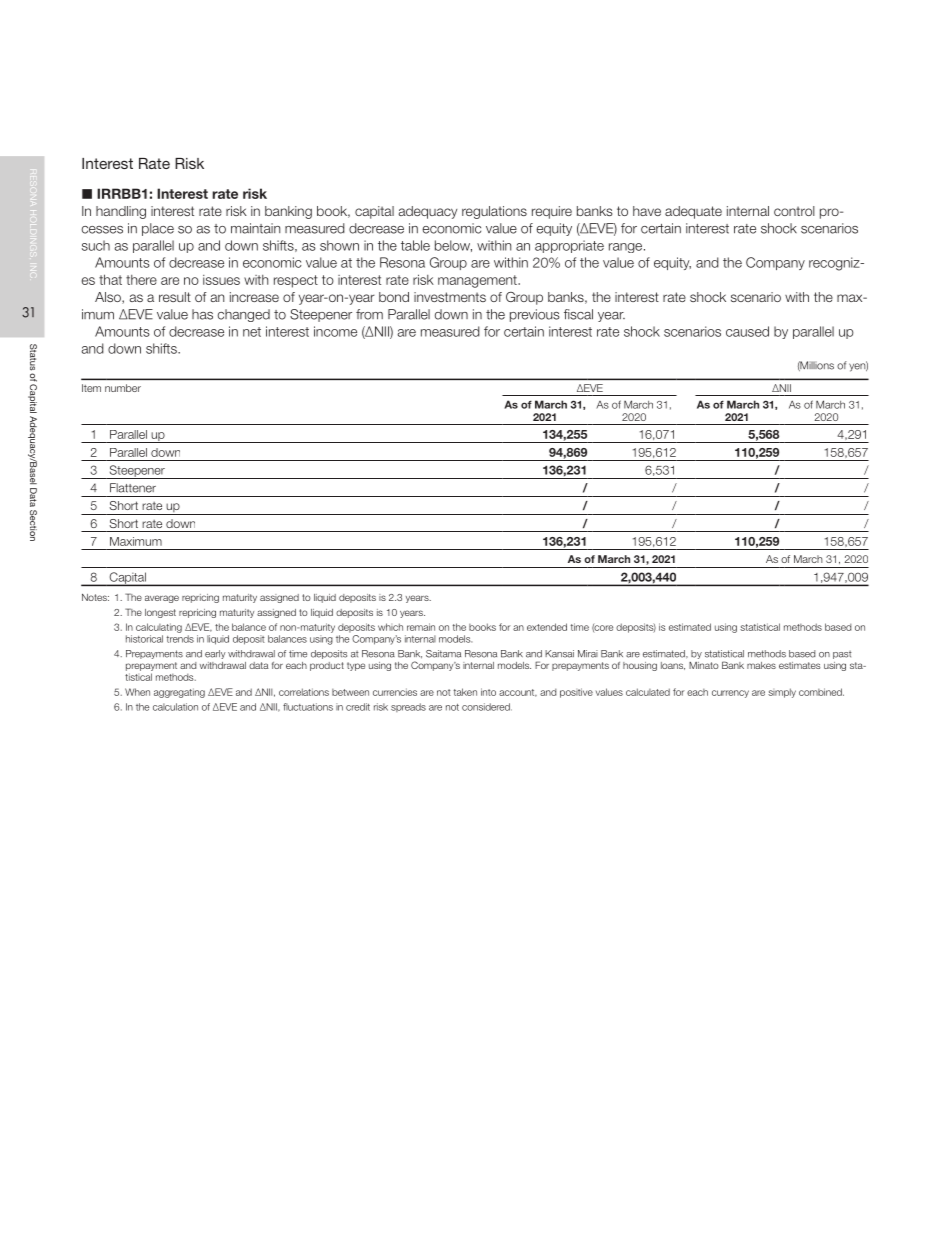 This screenshot has width=952, height=1241. What do you see at coordinates (578, 314) in the screenshot?
I see `fiscal` at bounding box center [578, 314].
